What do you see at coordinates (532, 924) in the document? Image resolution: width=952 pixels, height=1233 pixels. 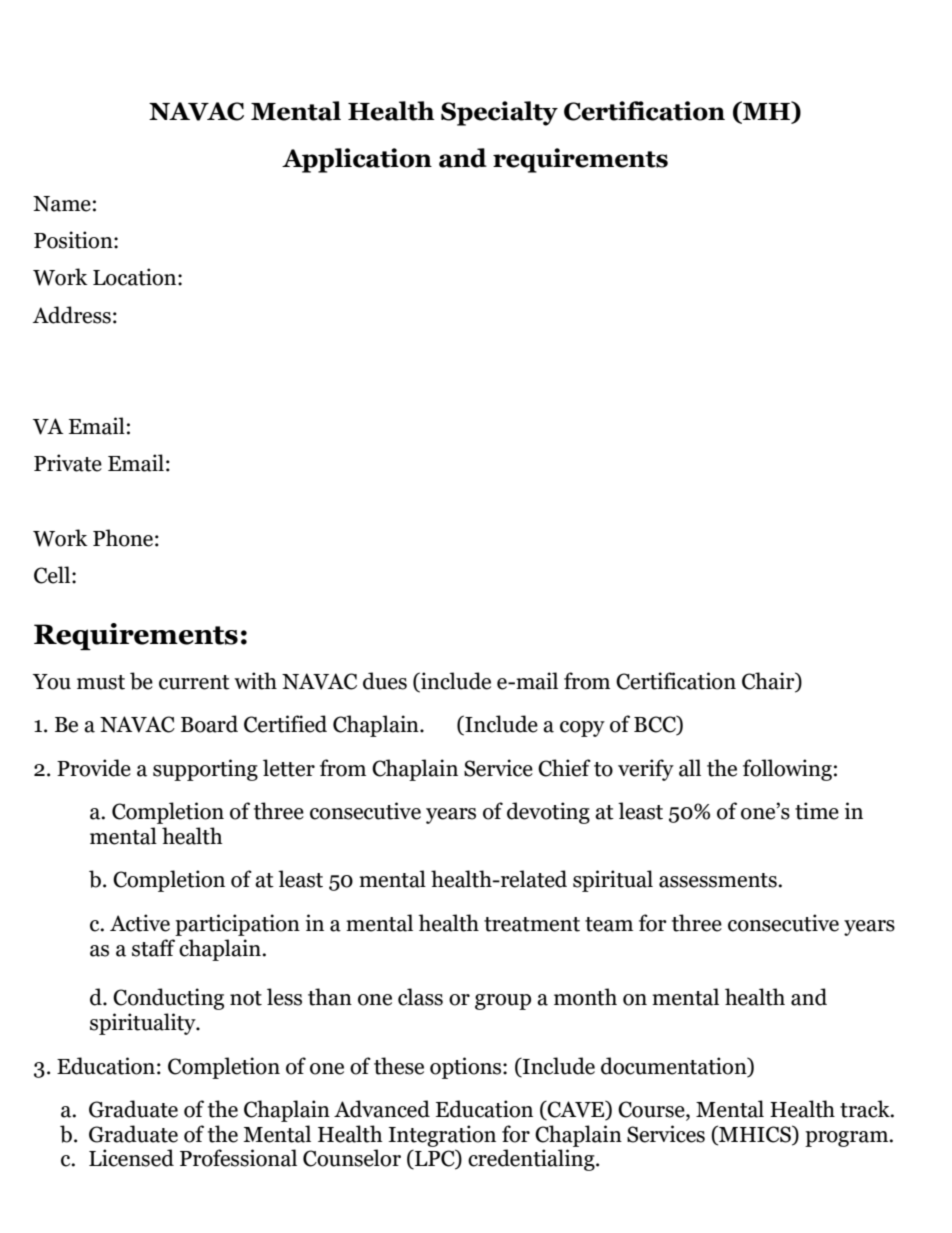 I see `treatment` at bounding box center [532, 924].
